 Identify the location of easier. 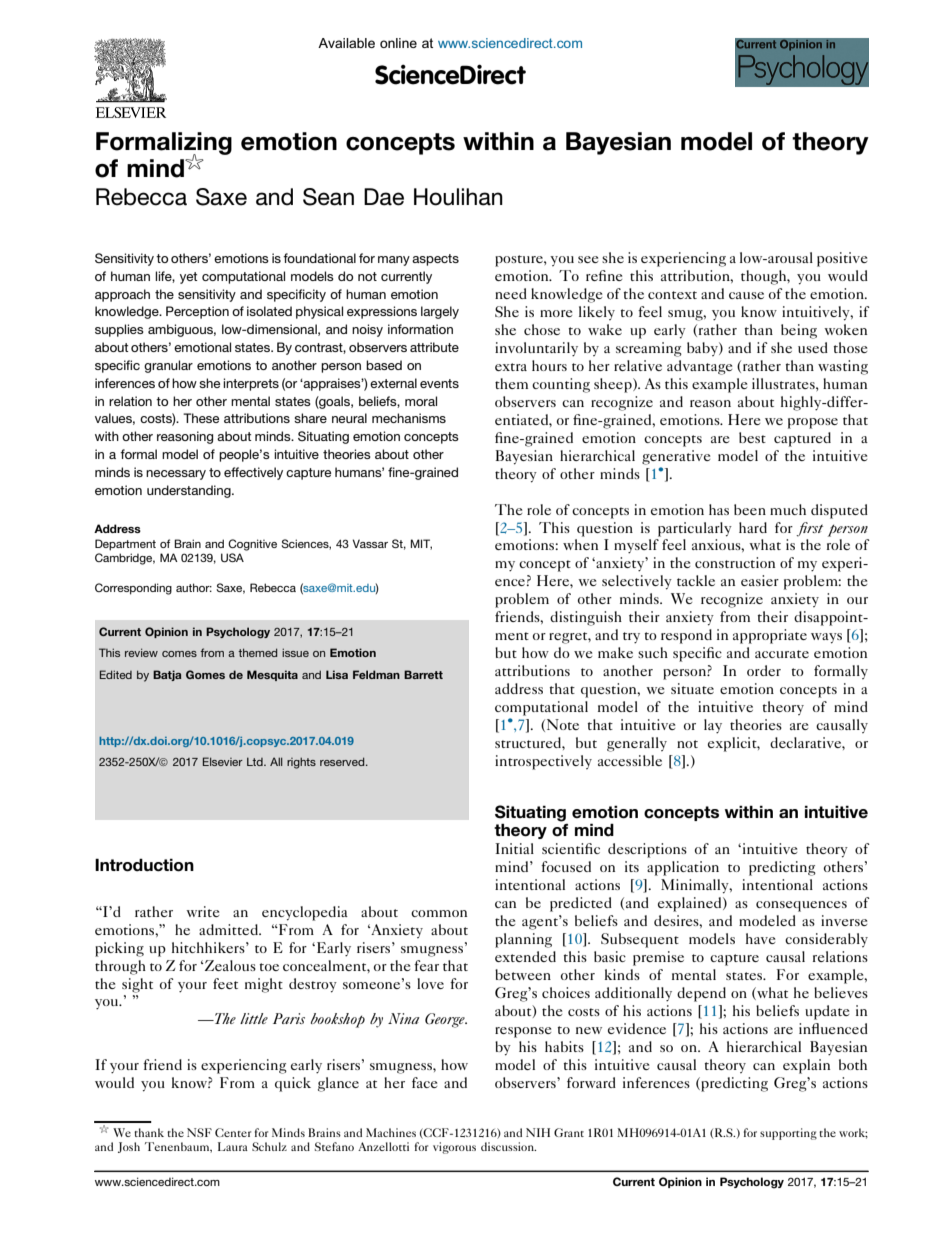
(760, 580).
